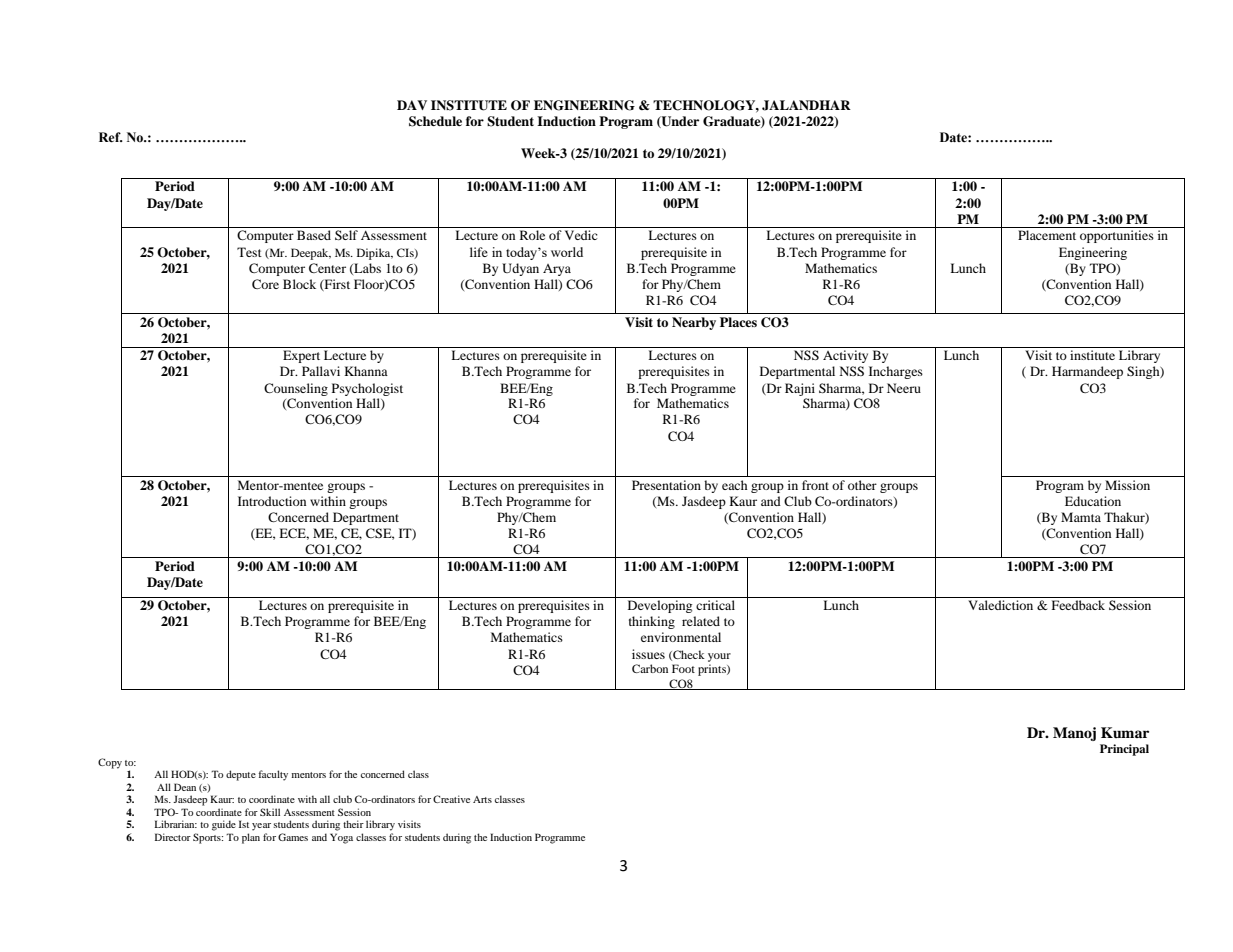 The image size is (1233, 952). I want to click on Arts, so click(482, 799).
